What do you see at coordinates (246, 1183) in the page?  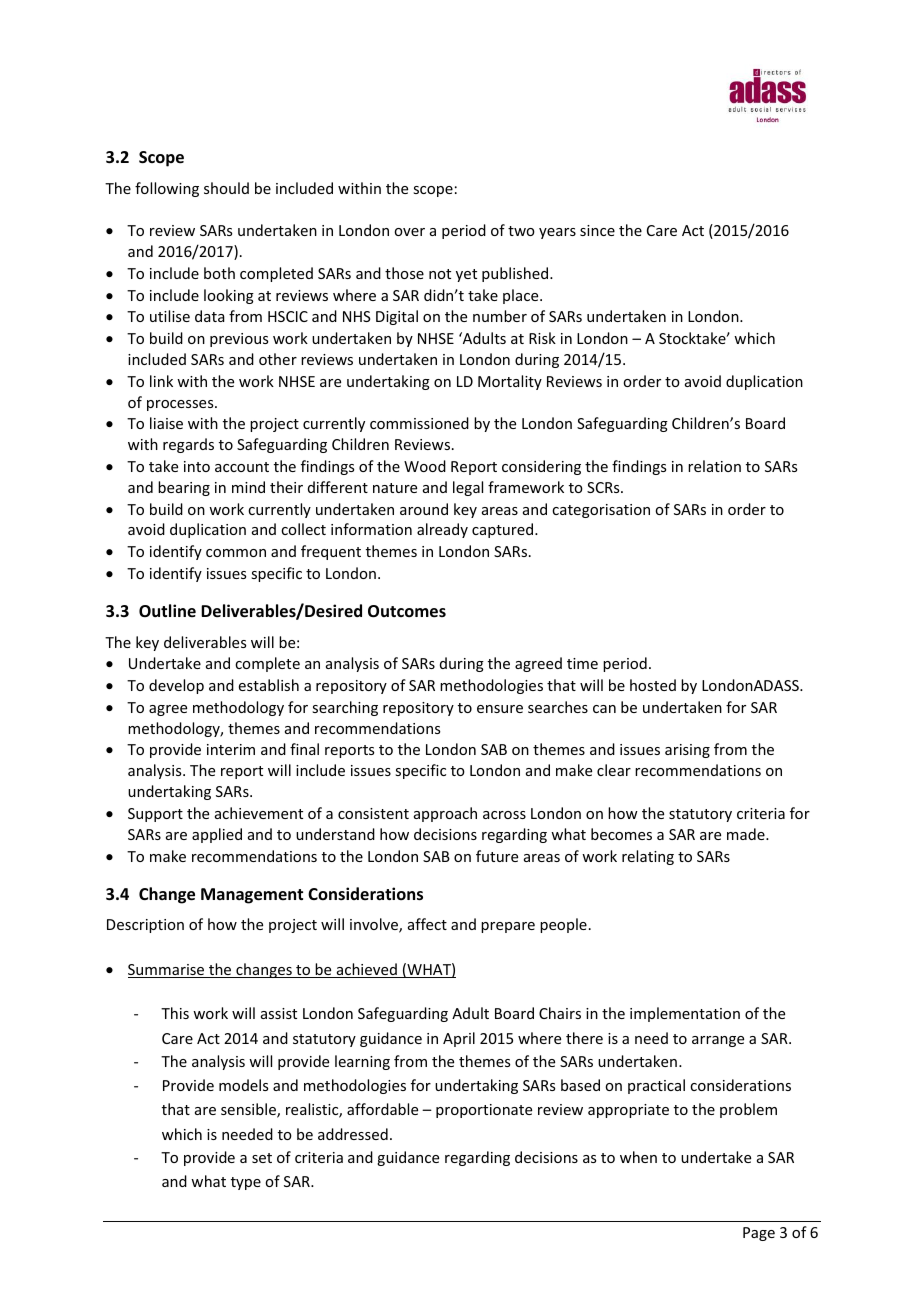 I see `type` at bounding box center [246, 1183].
